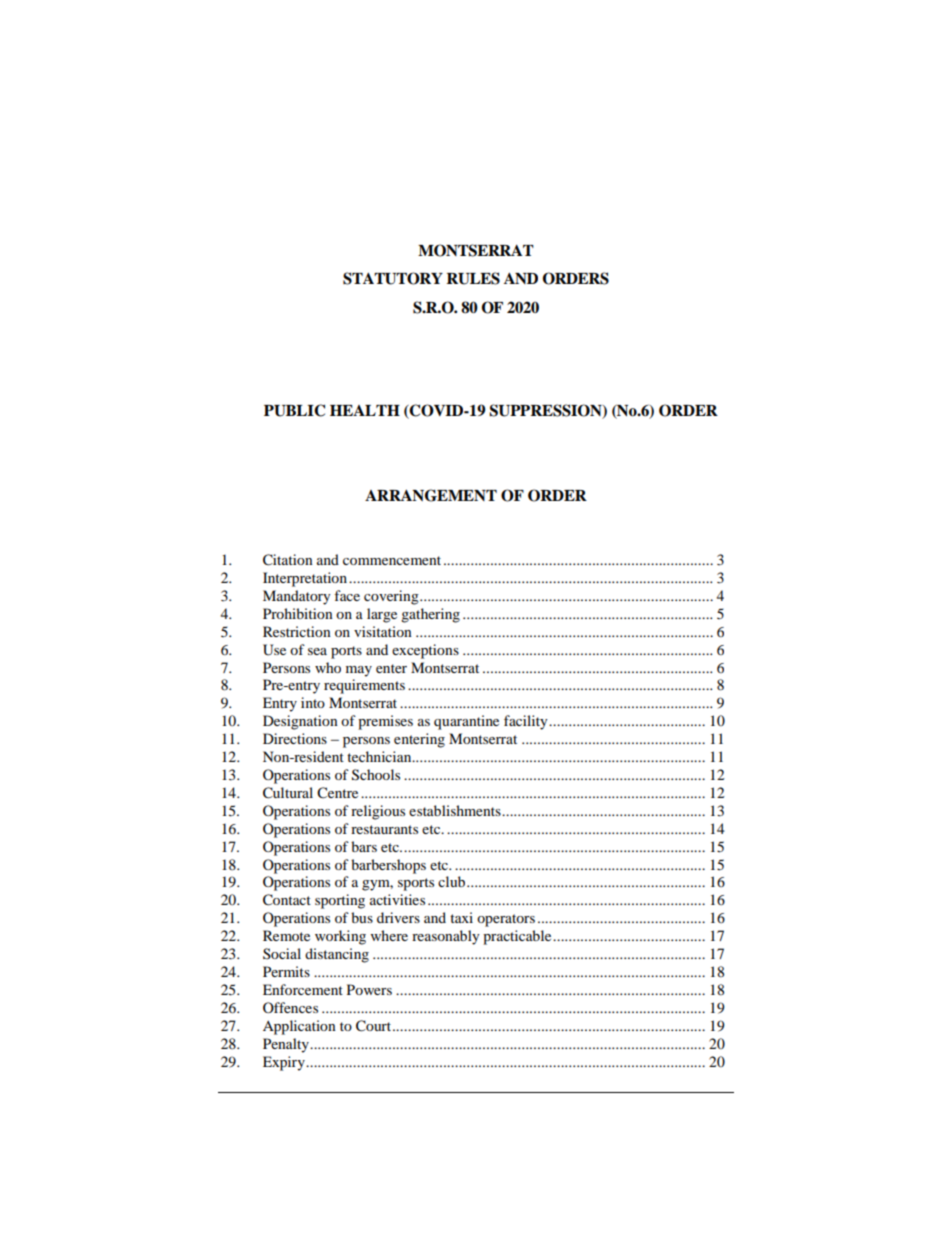  What do you see at coordinates (294, 410) in the image?
I see `PUBLIC` at bounding box center [294, 410].
